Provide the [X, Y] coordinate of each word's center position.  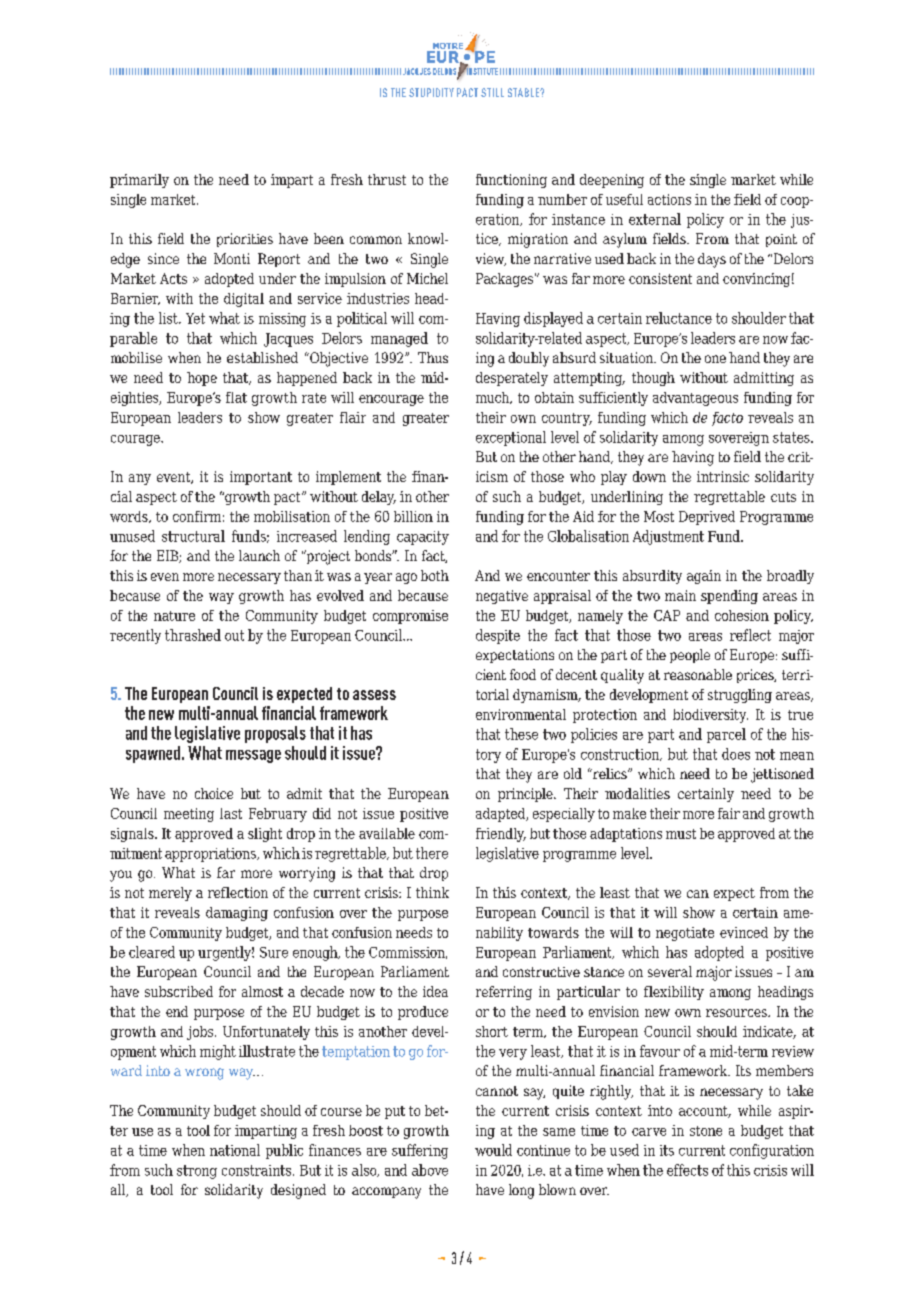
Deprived [707, 518]
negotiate [685, 934]
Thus [433, 357]
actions [669, 199]
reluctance [679, 318]
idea [435, 991]
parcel [726, 735]
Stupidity [431, 92]
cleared [152, 952]
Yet [195, 318]
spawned [153, 754]
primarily [139, 181]
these [521, 734]
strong [197, 1172]
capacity [423, 538]
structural [193, 536]
